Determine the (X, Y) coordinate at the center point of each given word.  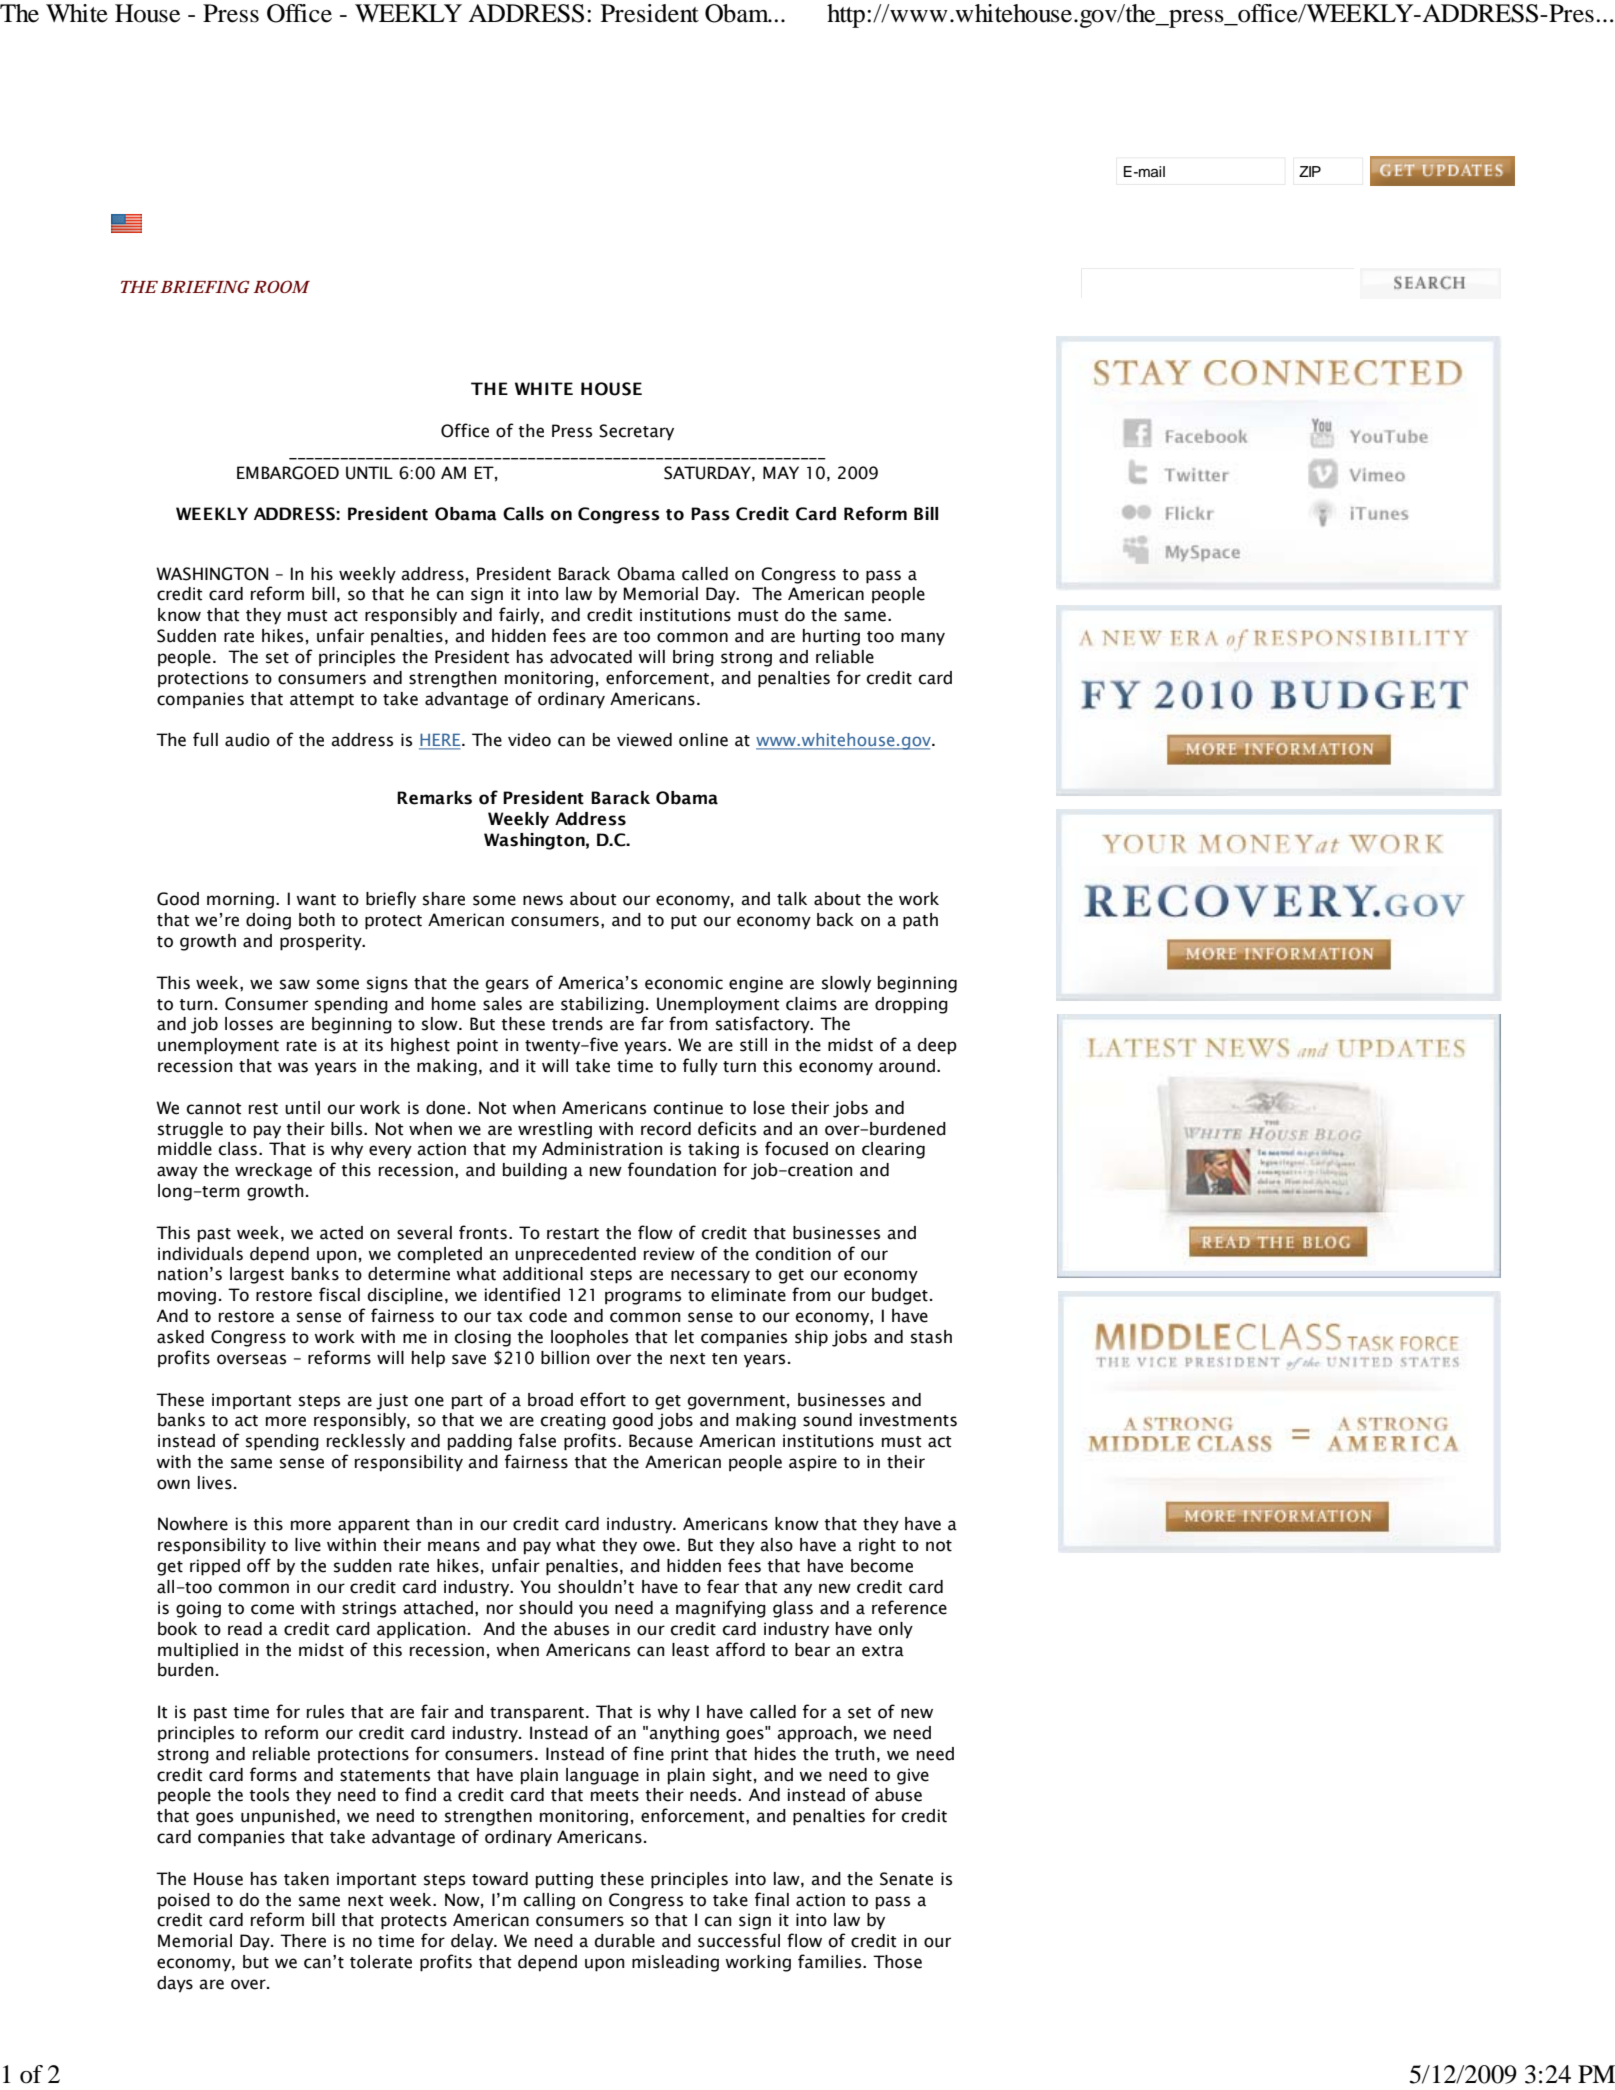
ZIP (1310, 171)
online (703, 740)
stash (931, 1337)
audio (247, 740)
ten (724, 1359)
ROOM (281, 286)
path (920, 921)
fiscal (339, 1294)
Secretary (636, 432)
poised (184, 1901)
